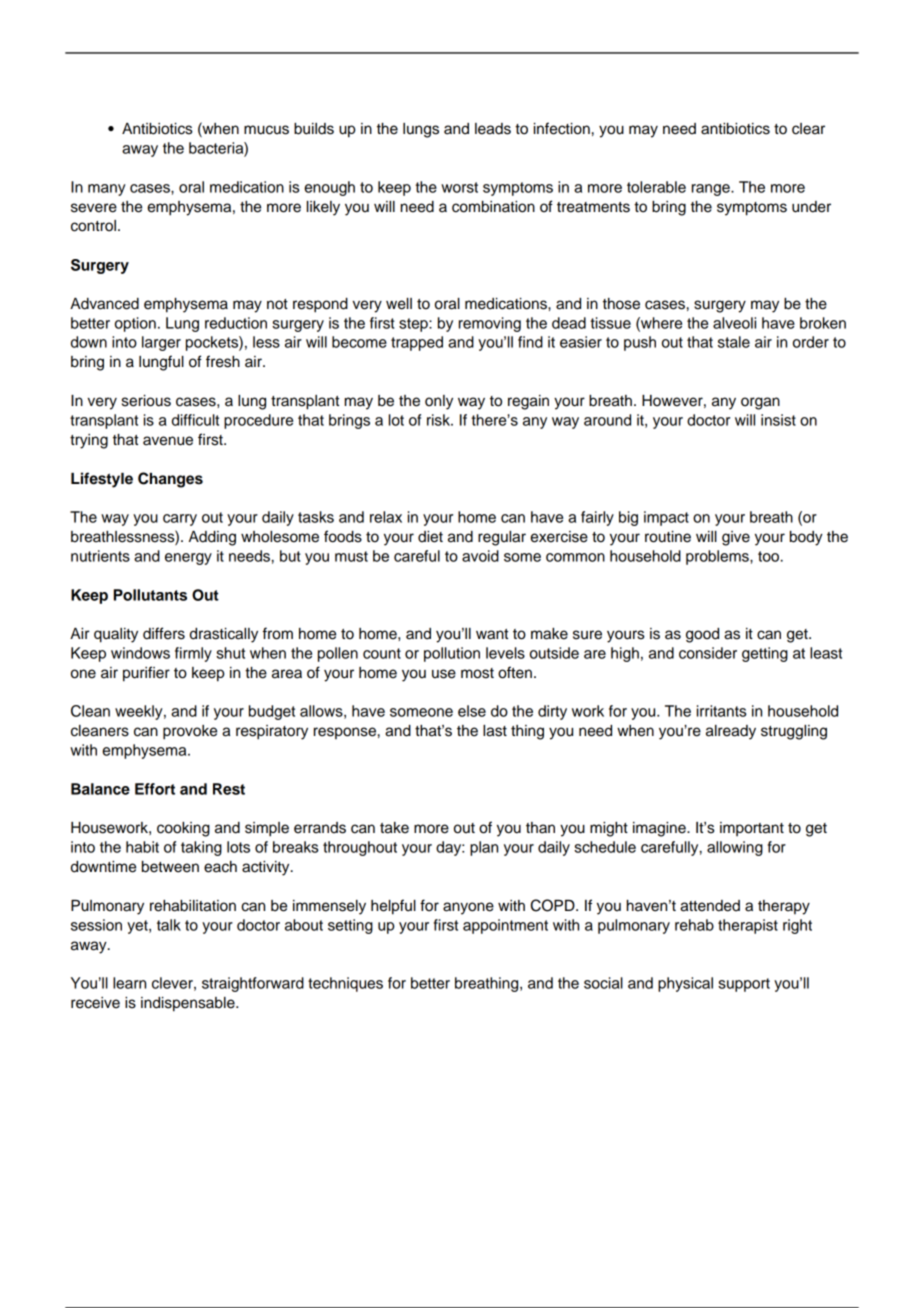 The image size is (924, 1308). What do you see at coordinates (490, 324) in the document?
I see `removing` at bounding box center [490, 324].
